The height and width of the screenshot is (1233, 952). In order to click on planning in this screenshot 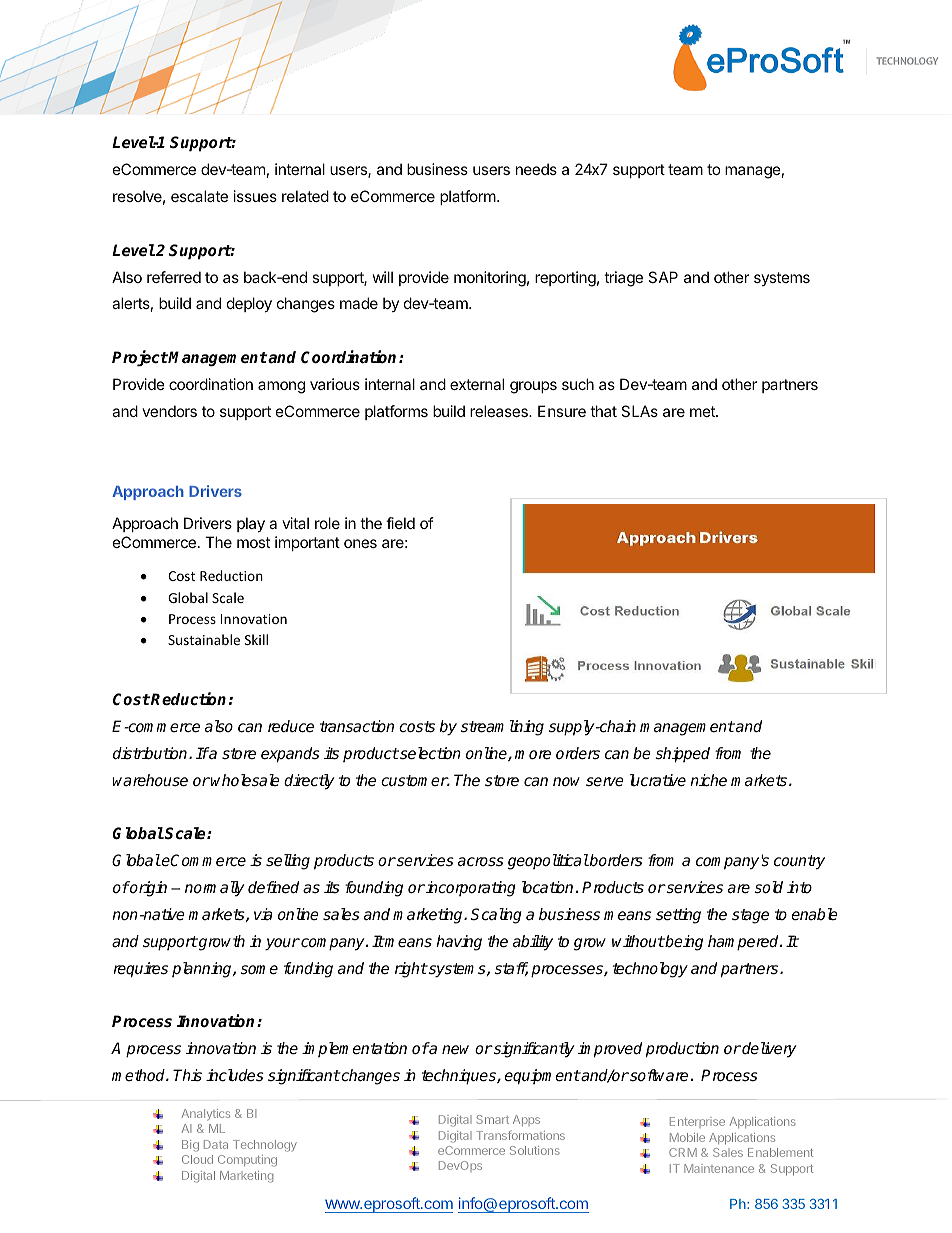, I will do `click(203, 970)`.
